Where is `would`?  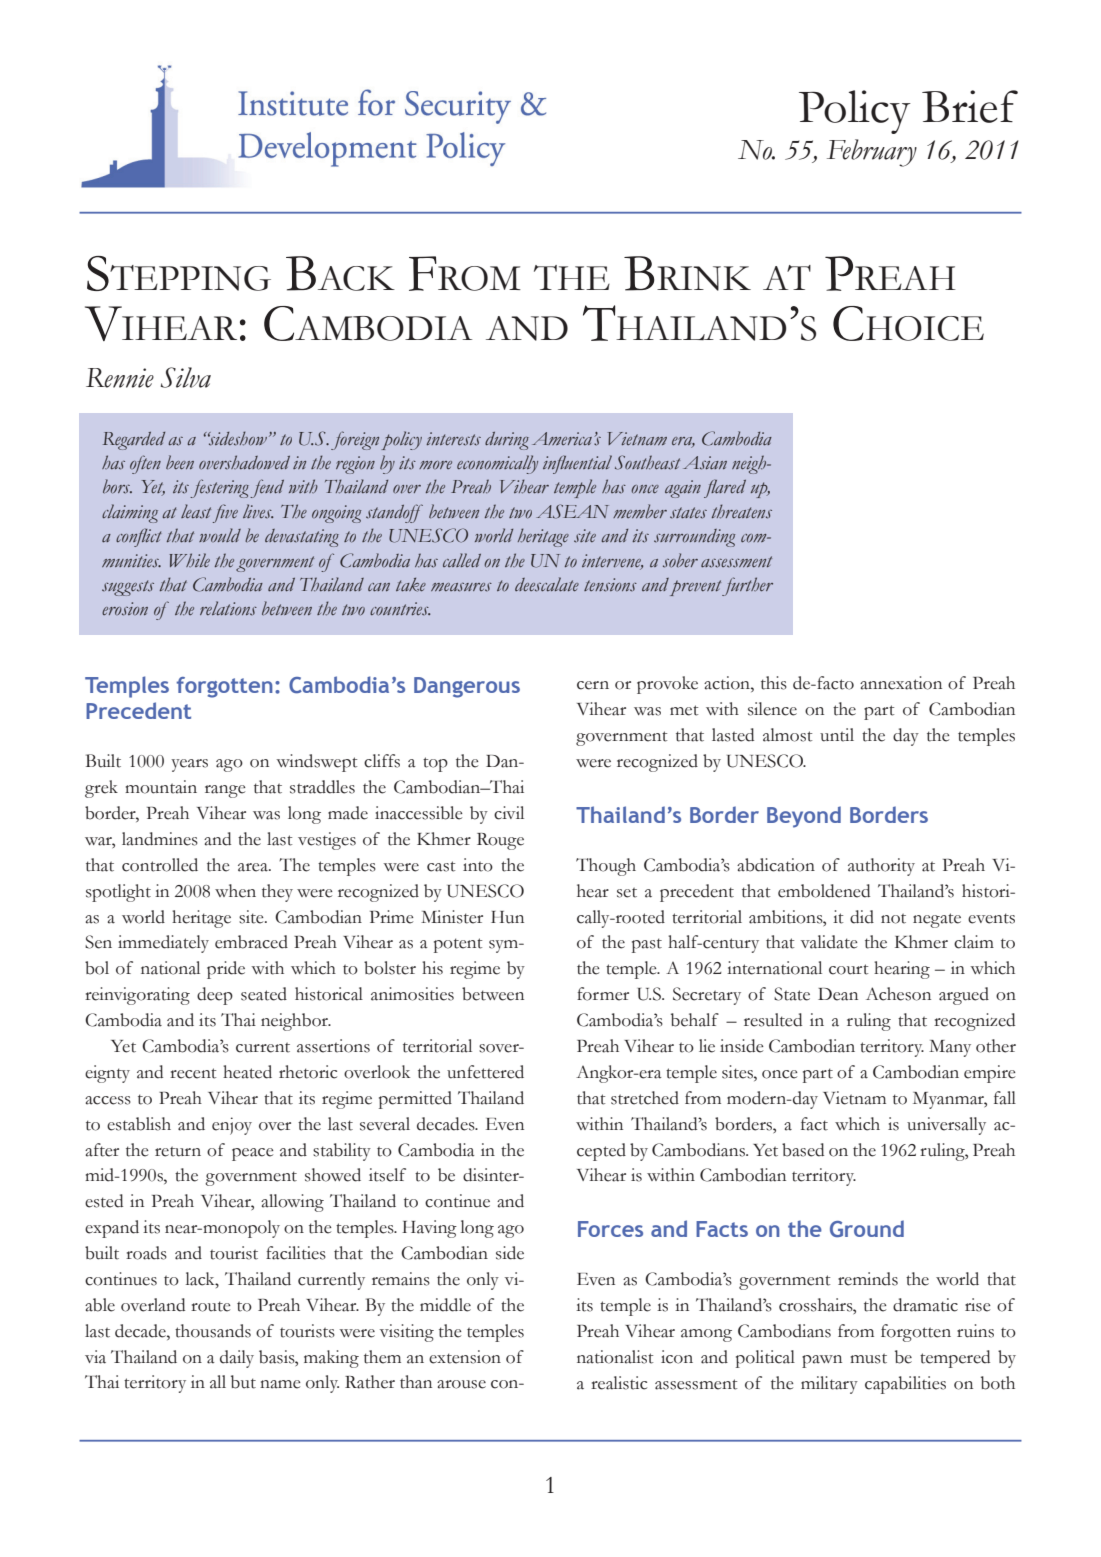
would is located at coordinates (220, 535).
